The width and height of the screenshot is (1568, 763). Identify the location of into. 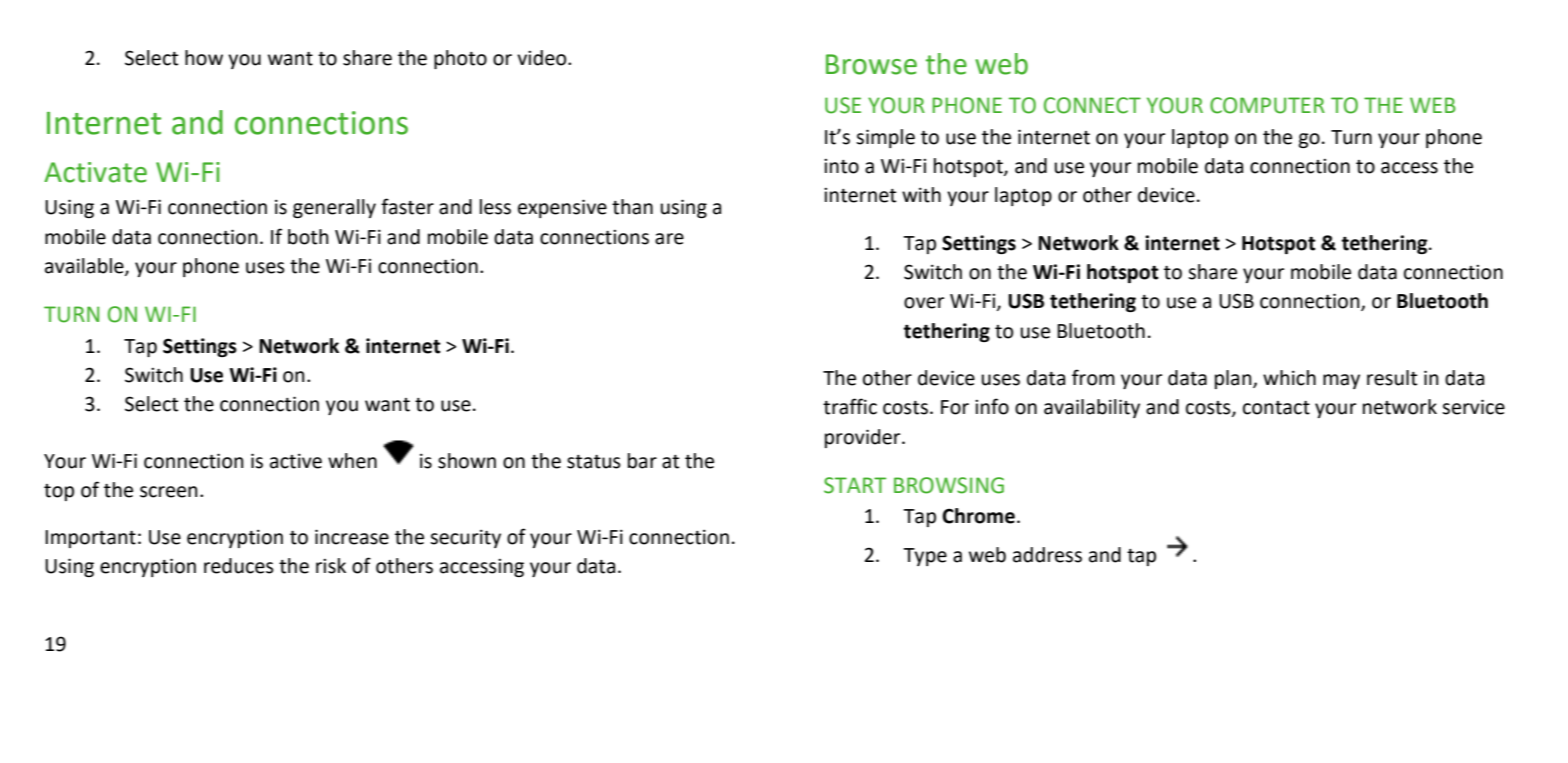
(841, 166).
